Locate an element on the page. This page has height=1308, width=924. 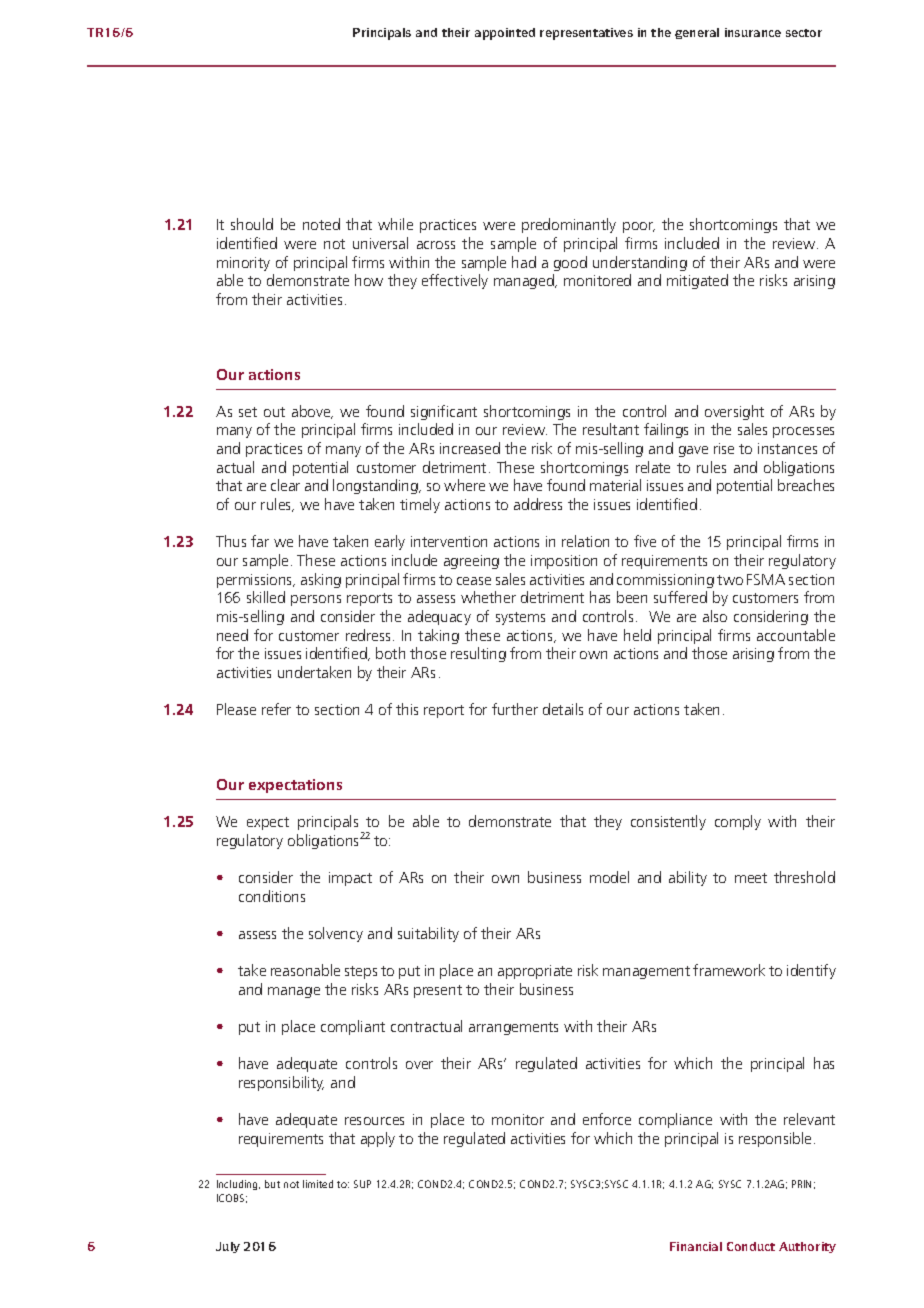
solvency is located at coordinates (336, 934).
